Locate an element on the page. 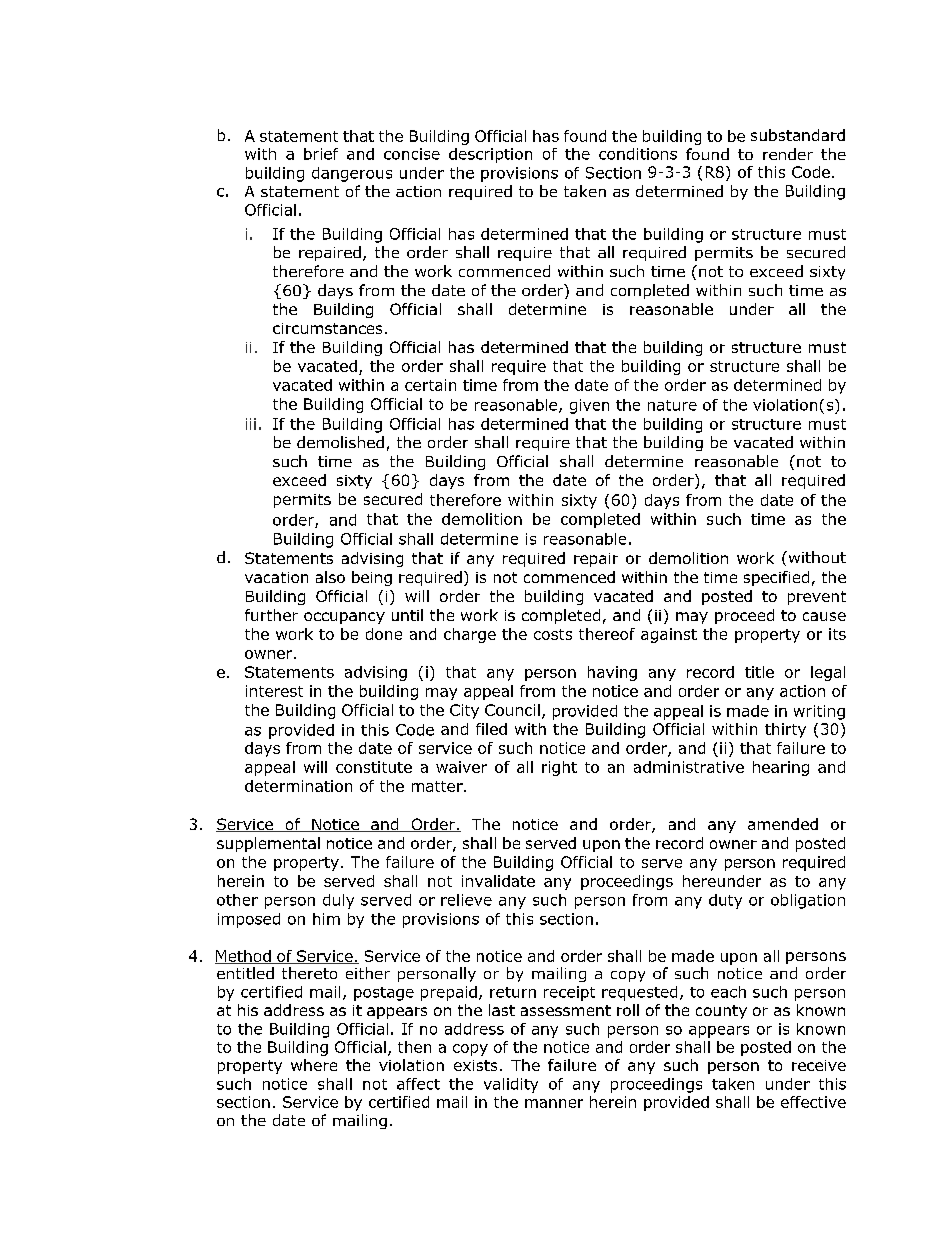 The height and width of the page is (1233, 952). supplemental is located at coordinates (268, 844).
